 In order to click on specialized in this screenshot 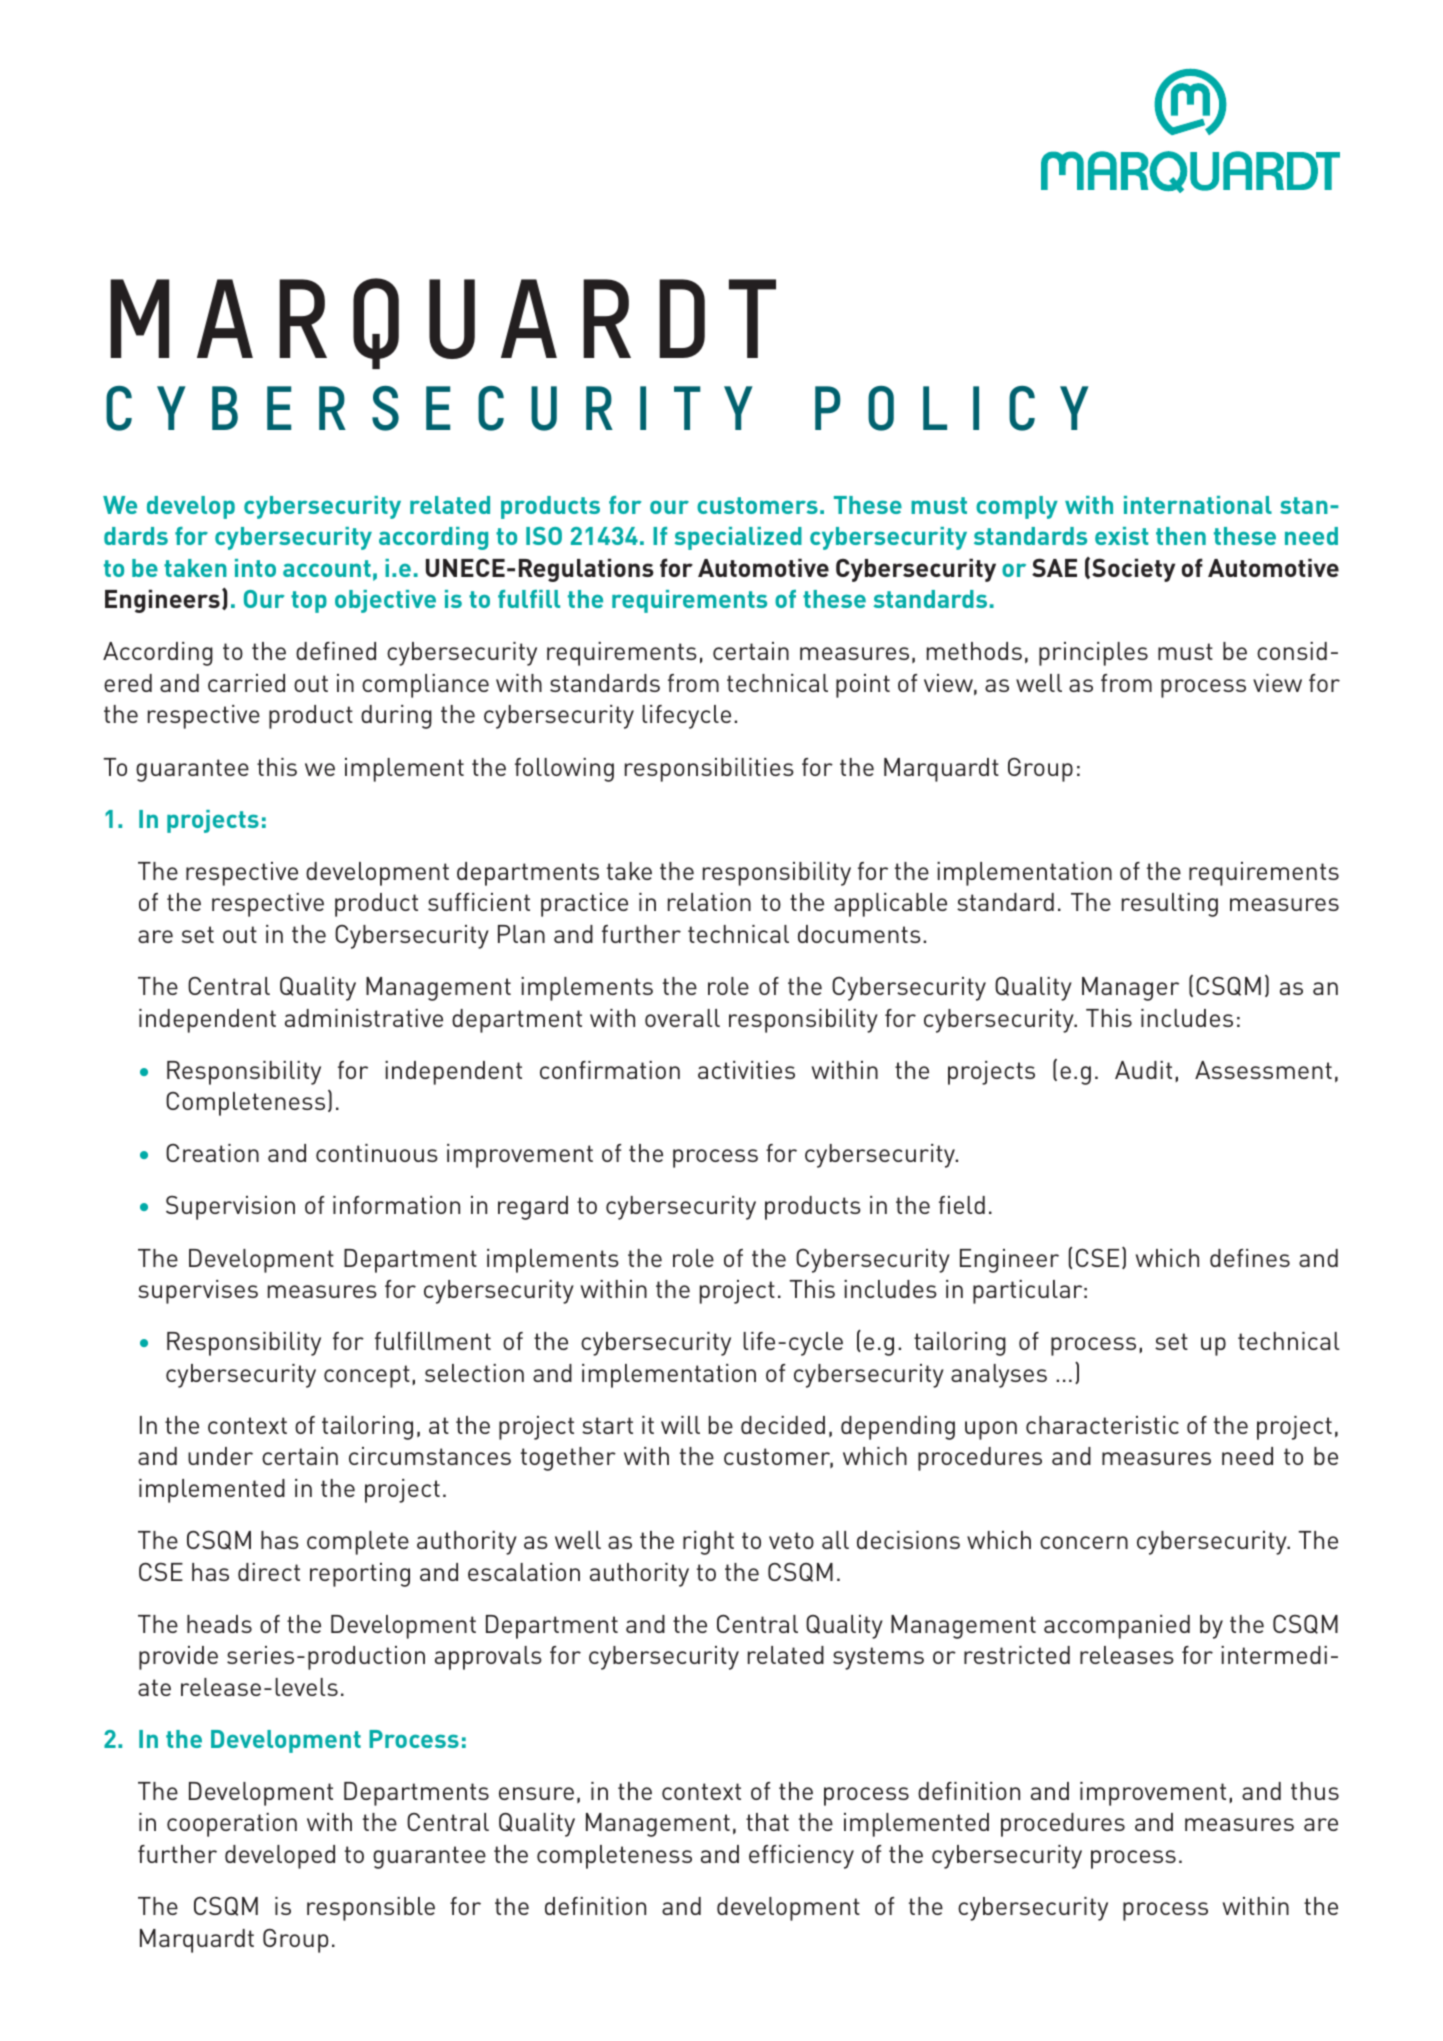, I will do `click(738, 538)`.
